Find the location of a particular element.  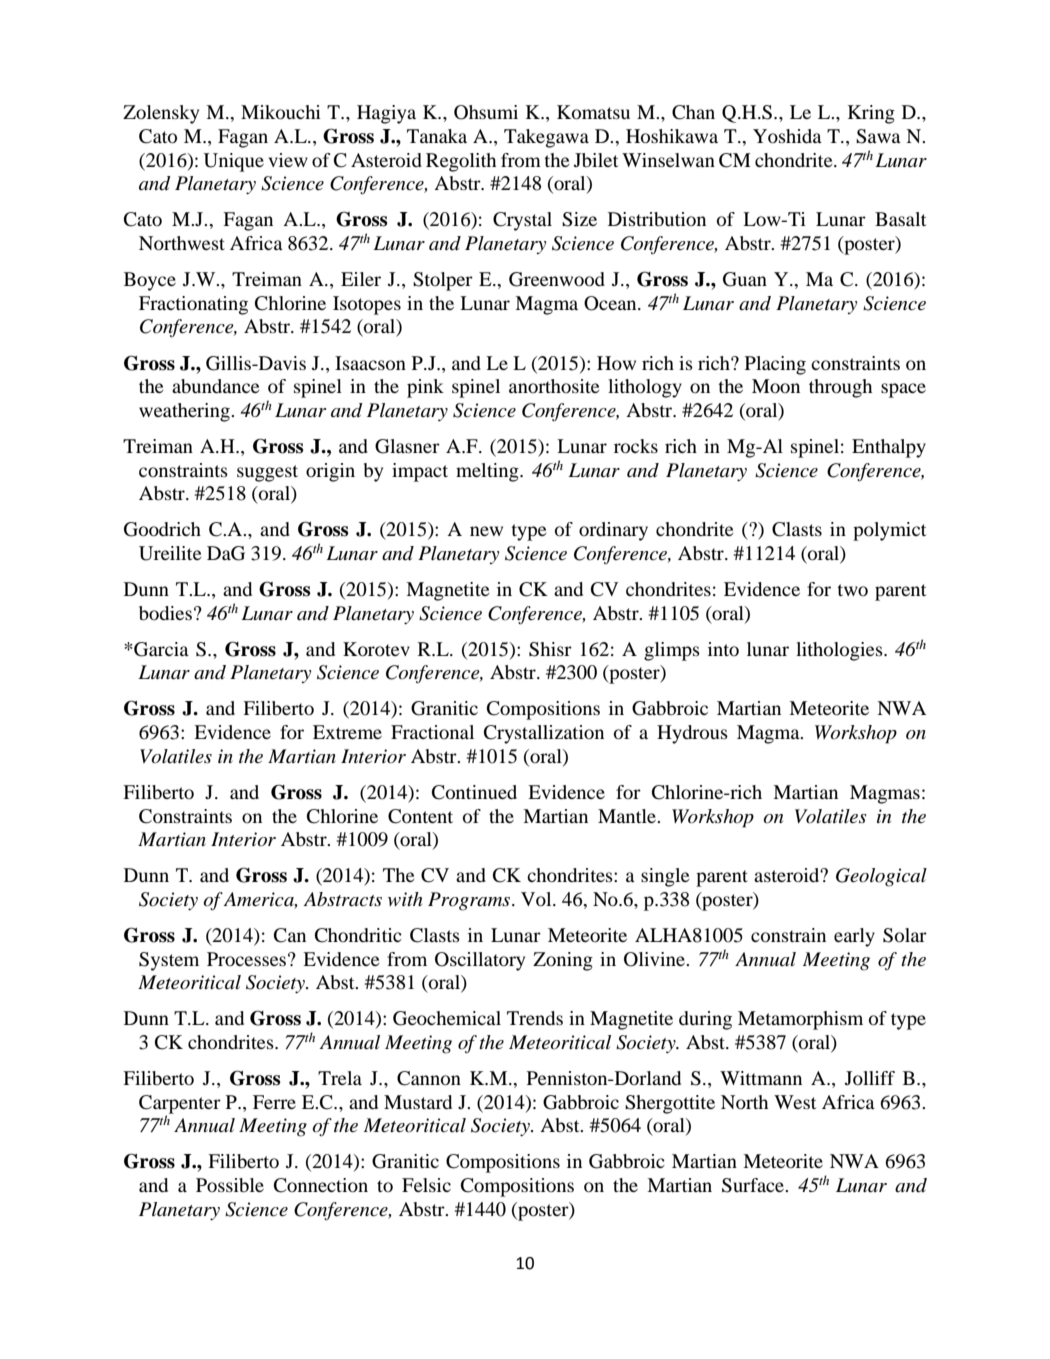

into is located at coordinates (723, 649).
